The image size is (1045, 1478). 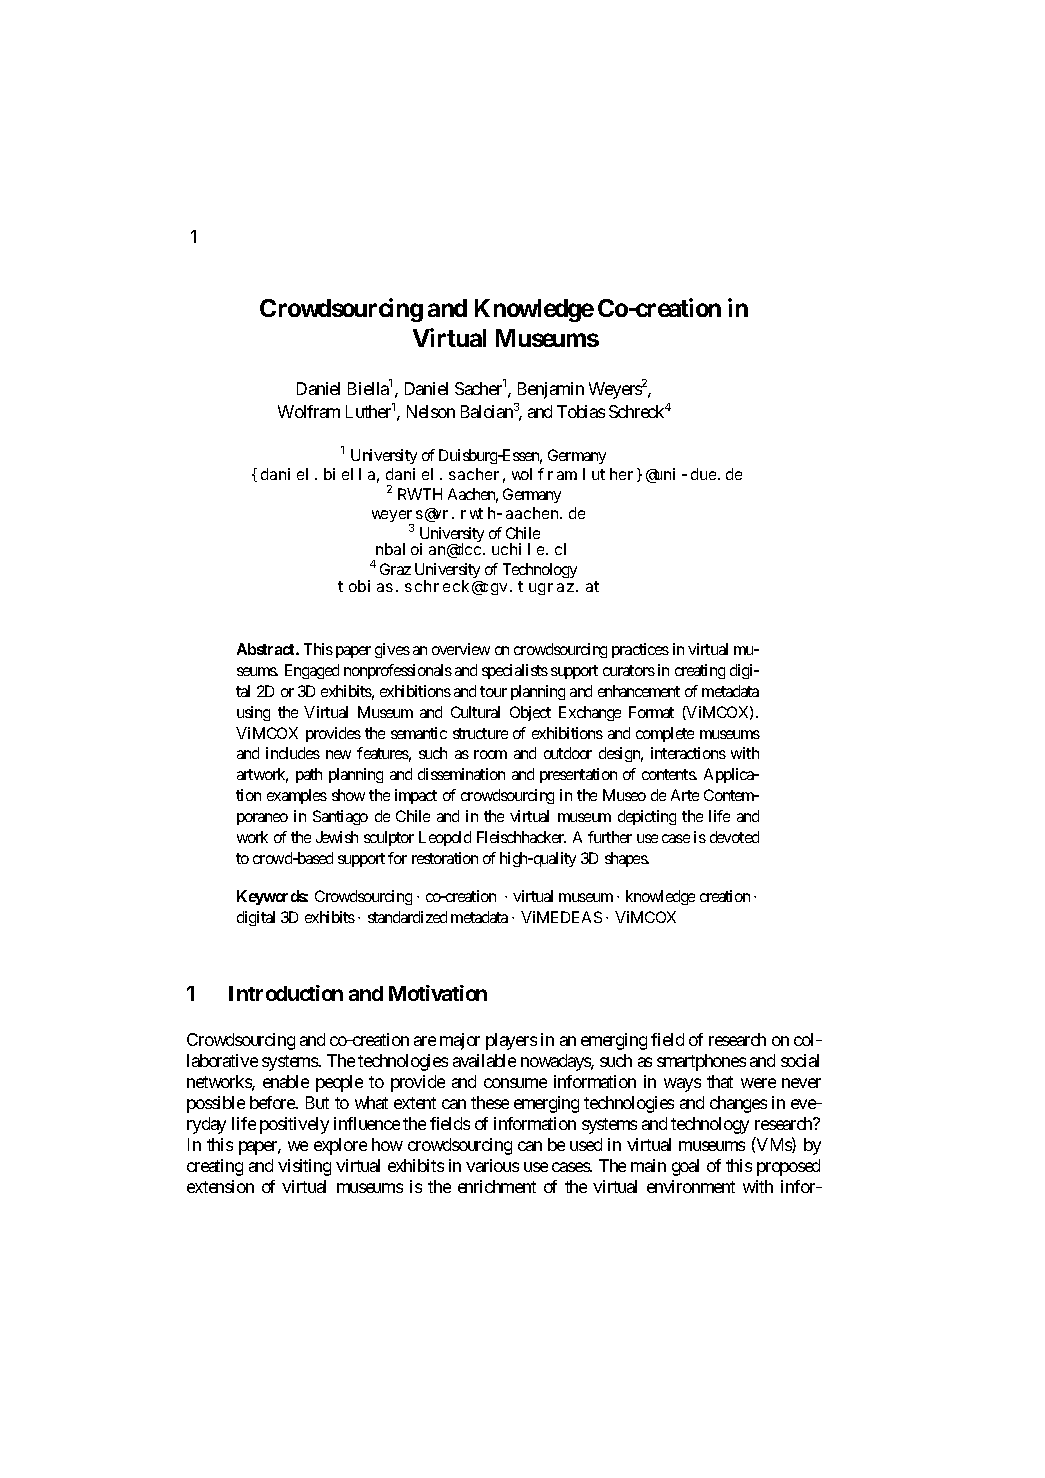 I want to click on visiting, so click(x=304, y=1167).
